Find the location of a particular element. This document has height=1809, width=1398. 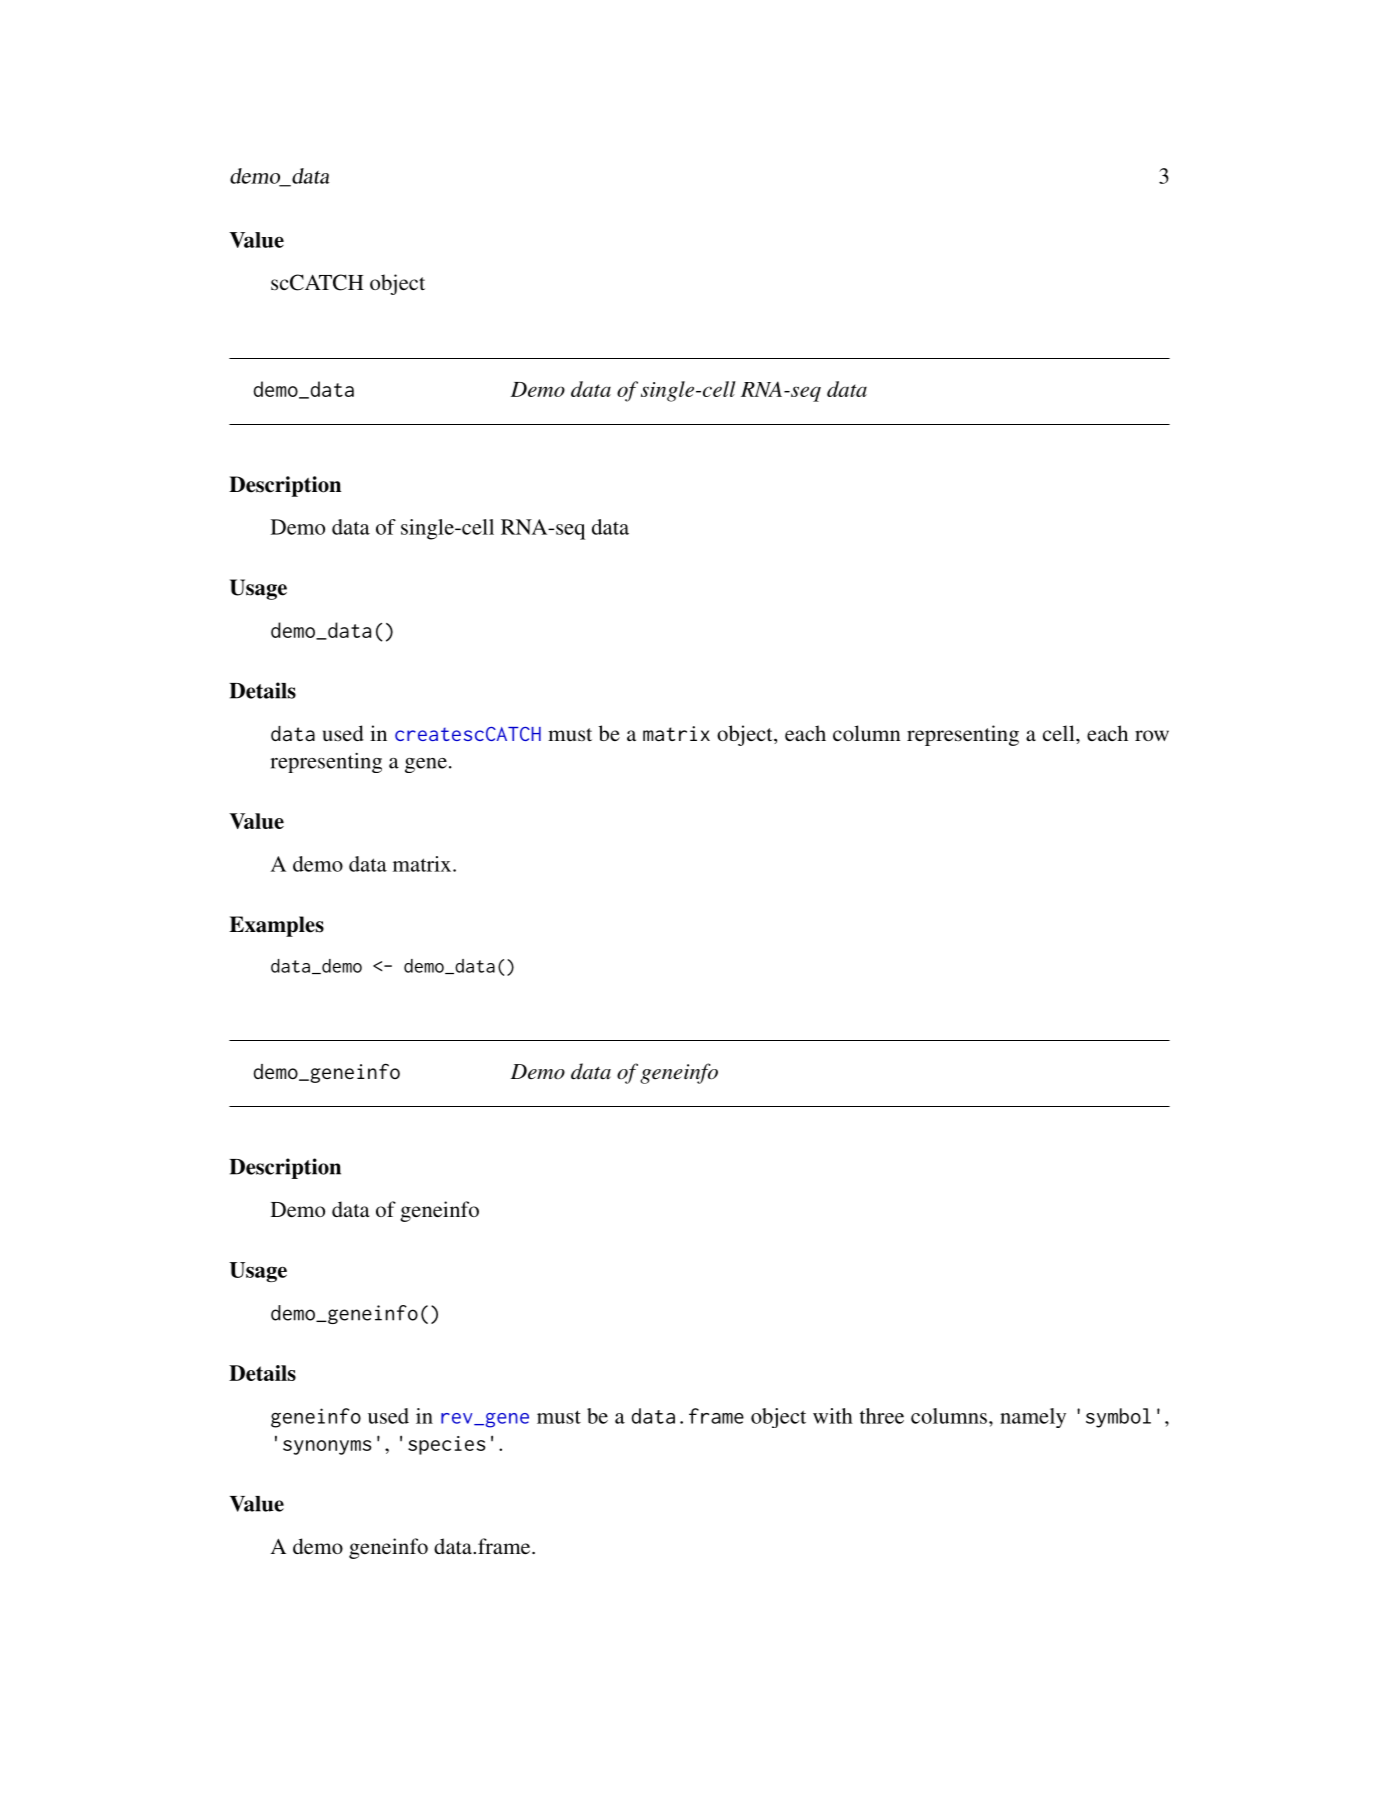

synonyms is located at coordinates (327, 1447).
